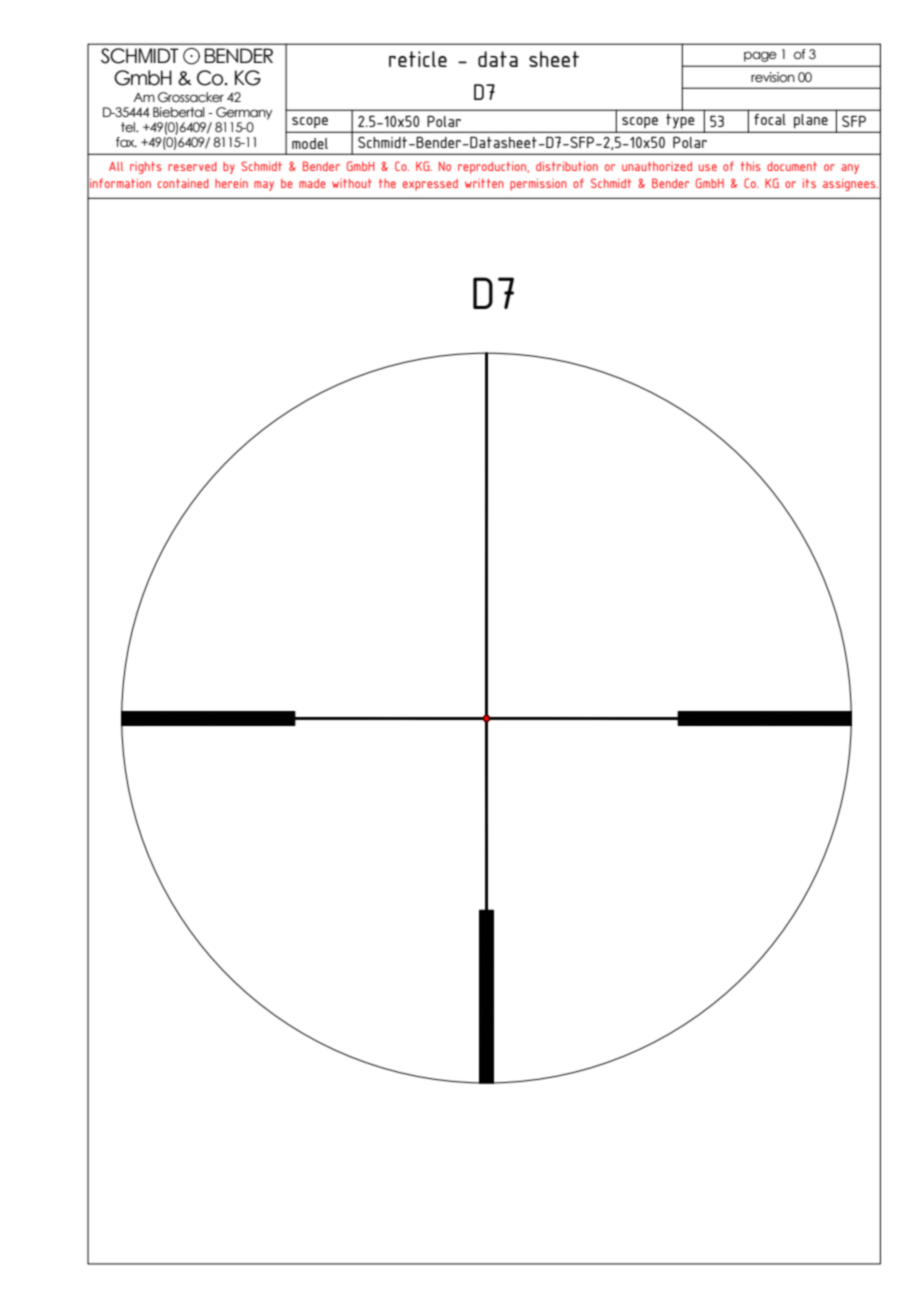  I want to click on contained, so click(183, 183).
